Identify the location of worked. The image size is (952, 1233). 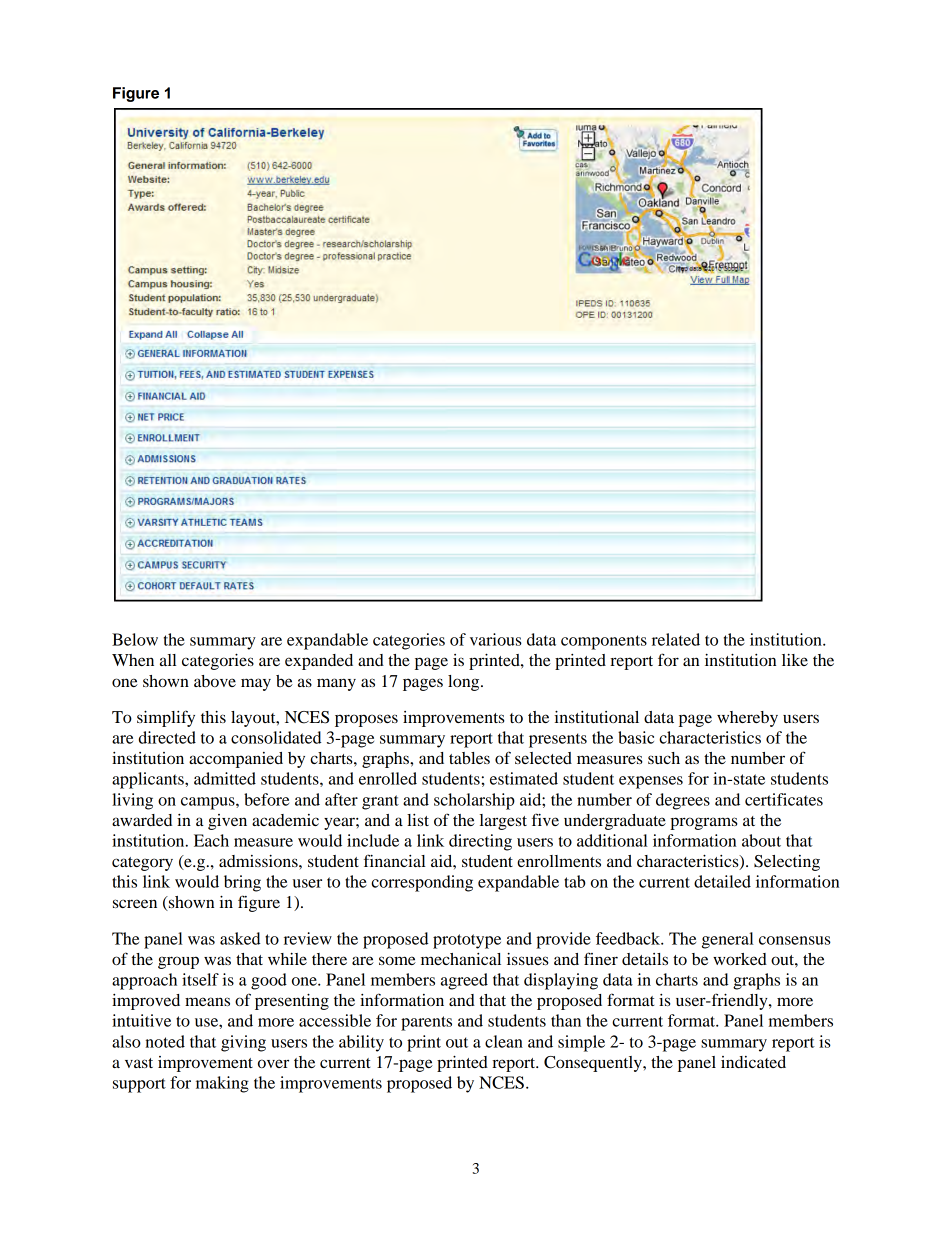
(740, 959).
